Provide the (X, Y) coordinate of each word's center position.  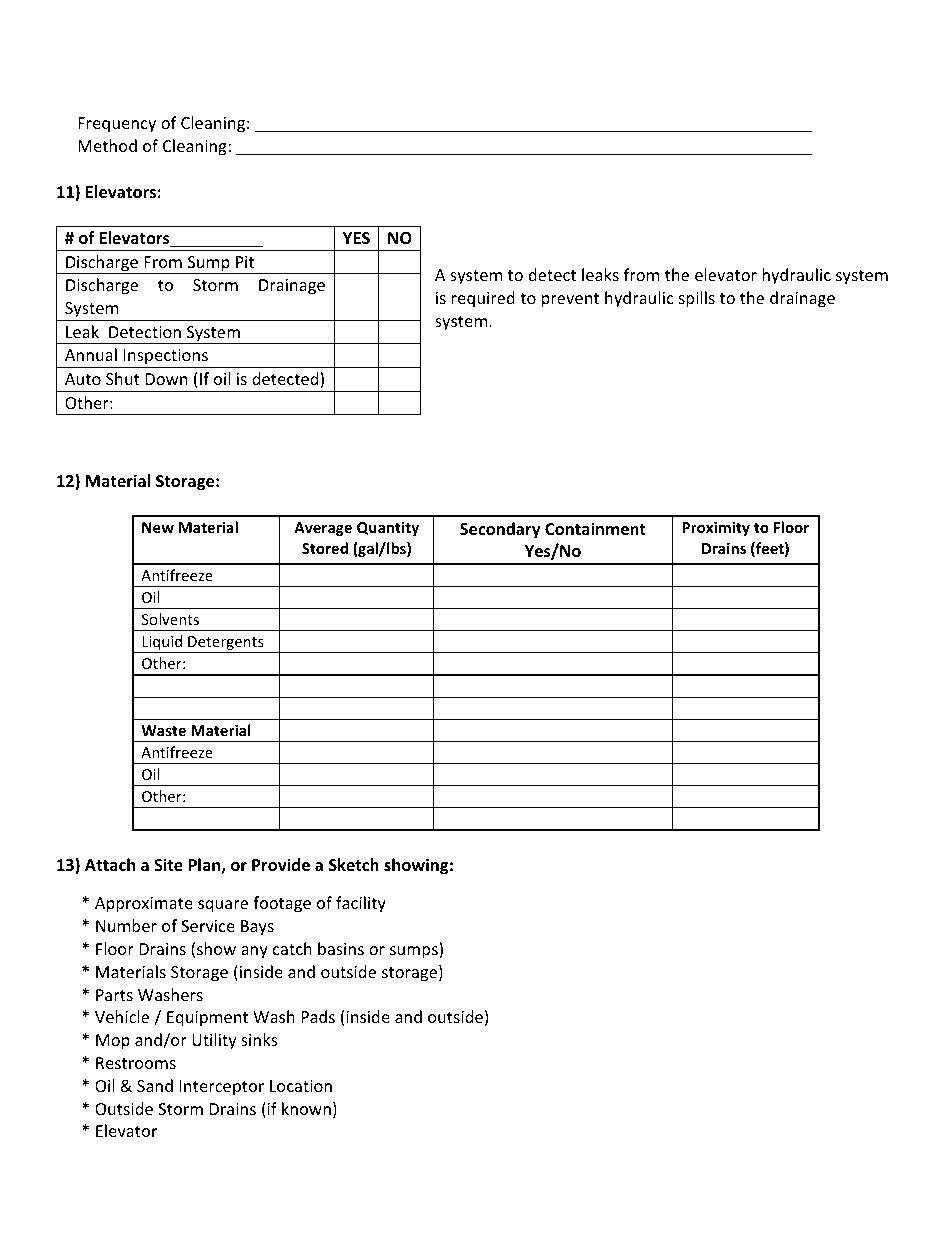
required (483, 299)
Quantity (388, 528)
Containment (595, 529)
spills (697, 299)
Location (301, 1086)
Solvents (170, 619)
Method (107, 145)
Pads (318, 1016)
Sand (155, 1085)
